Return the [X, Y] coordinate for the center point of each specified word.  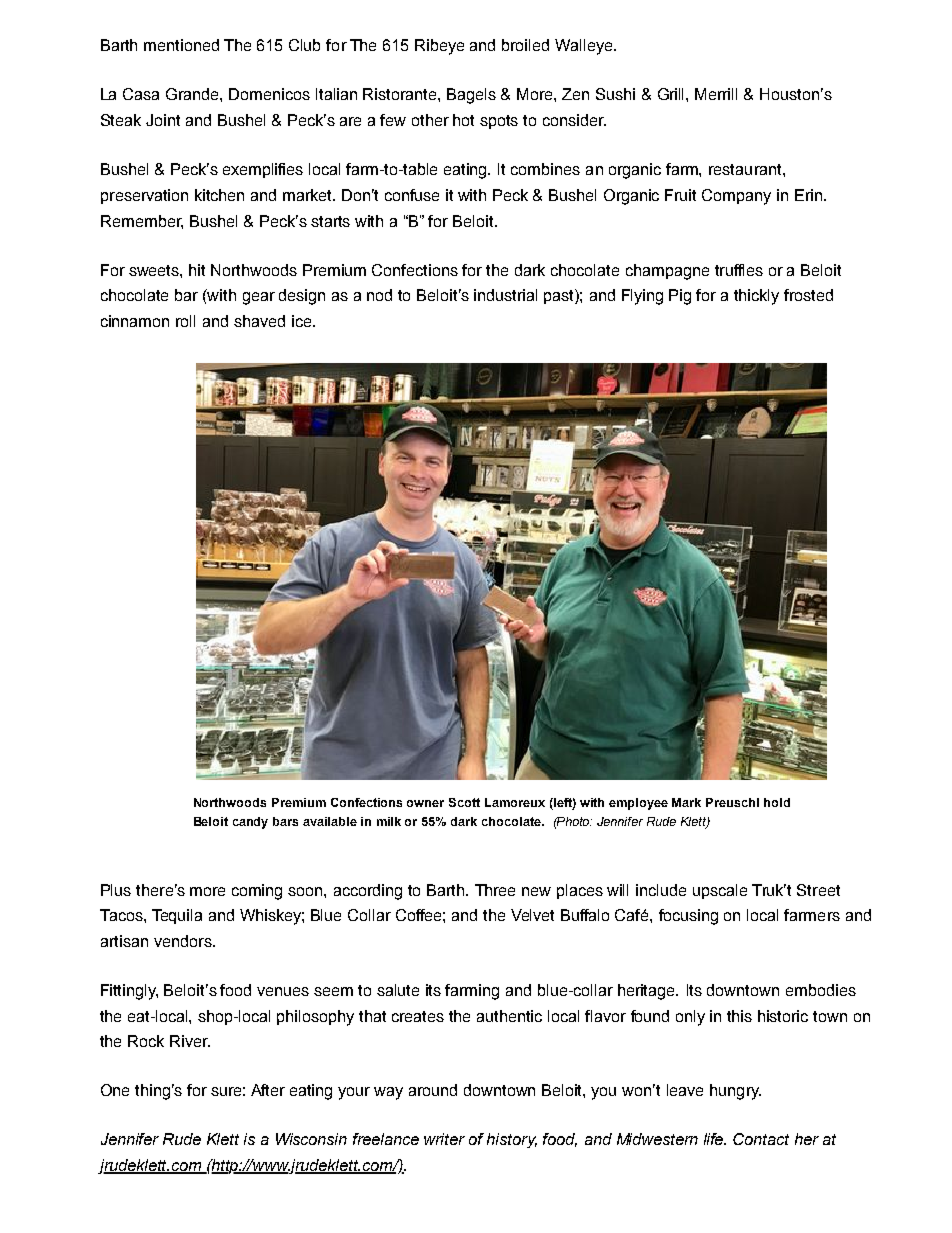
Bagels [471, 96]
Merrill [716, 94]
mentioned [181, 45]
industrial [505, 295]
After [268, 1090]
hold [777, 802]
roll [185, 321]
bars [285, 821]
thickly [756, 297]
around [433, 1090]
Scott [464, 802]
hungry [735, 1092]
